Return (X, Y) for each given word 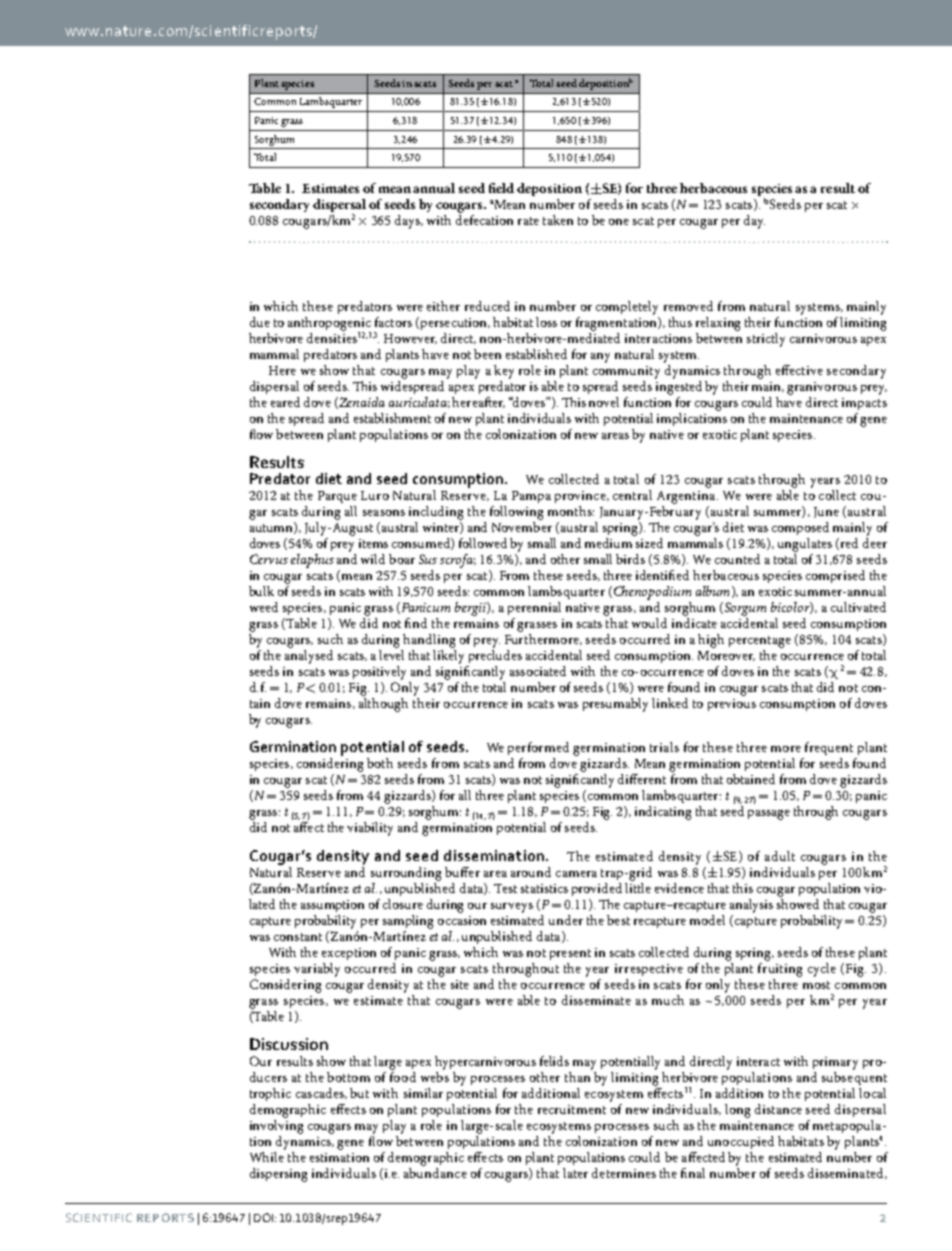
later (575, 1173)
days (408, 222)
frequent (829, 748)
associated (538, 671)
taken (558, 220)
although (383, 703)
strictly (766, 340)
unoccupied (741, 1142)
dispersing (278, 1175)
